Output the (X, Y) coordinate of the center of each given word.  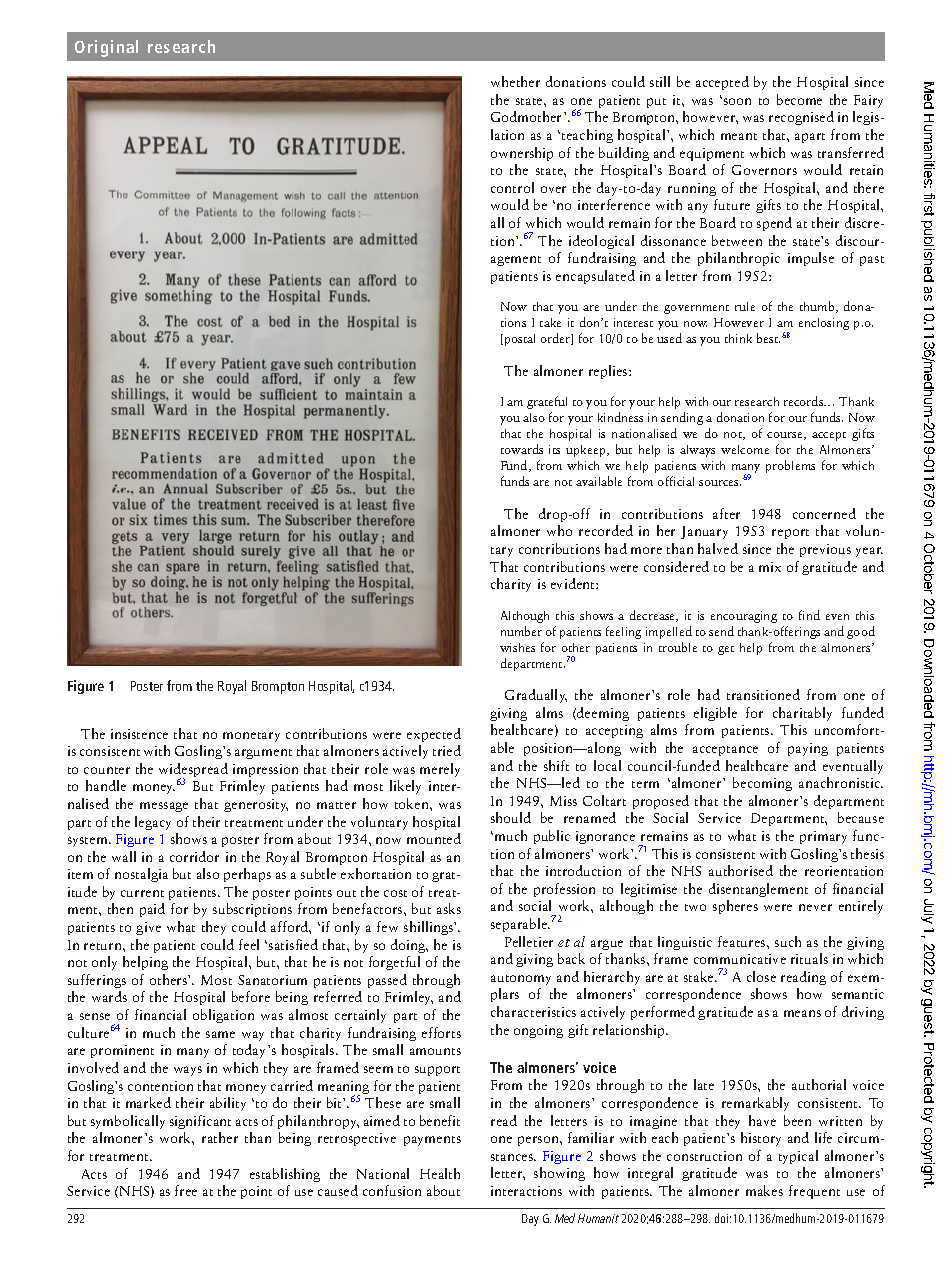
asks (449, 908)
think (738, 338)
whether (515, 81)
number (521, 631)
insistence (139, 734)
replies (609, 372)
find (809, 615)
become (799, 99)
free (186, 1190)
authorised (741, 870)
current (142, 893)
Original (106, 48)
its (554, 449)
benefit (440, 1120)
